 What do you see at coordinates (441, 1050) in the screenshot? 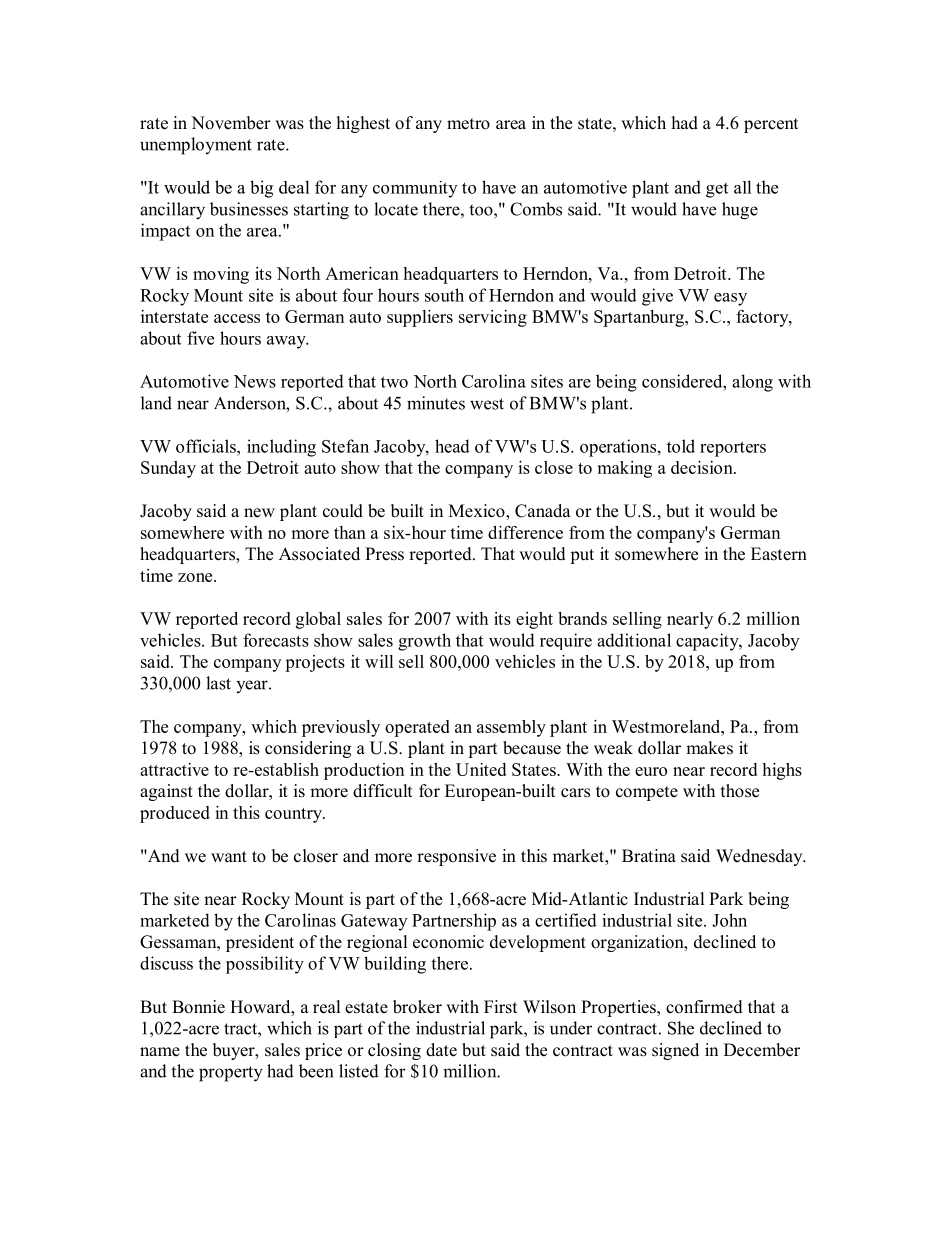
I see `date` at bounding box center [441, 1050].
